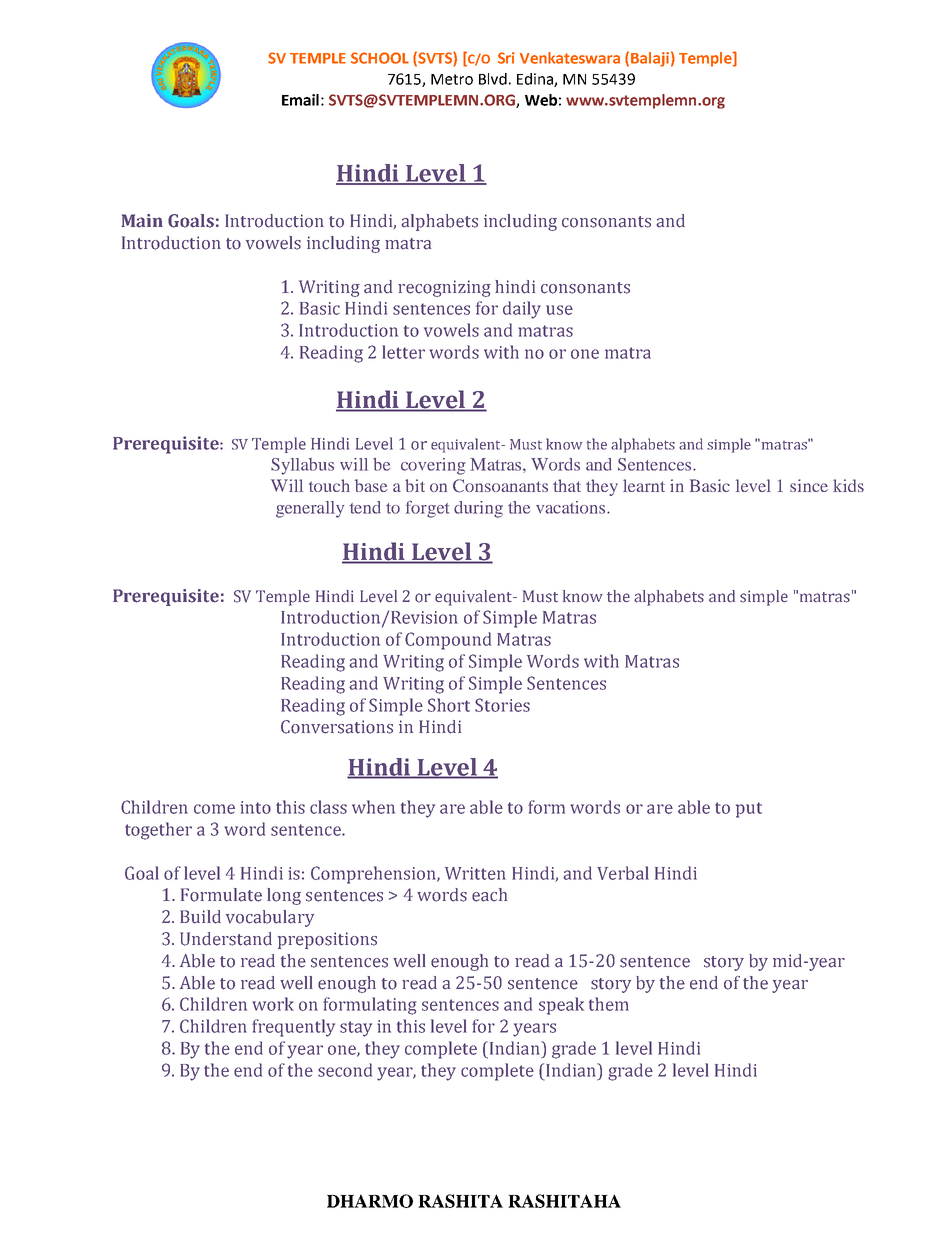 This screenshot has height=1233, width=952. Describe the element at coordinates (809, 485) in the screenshot. I see `since` at that location.
